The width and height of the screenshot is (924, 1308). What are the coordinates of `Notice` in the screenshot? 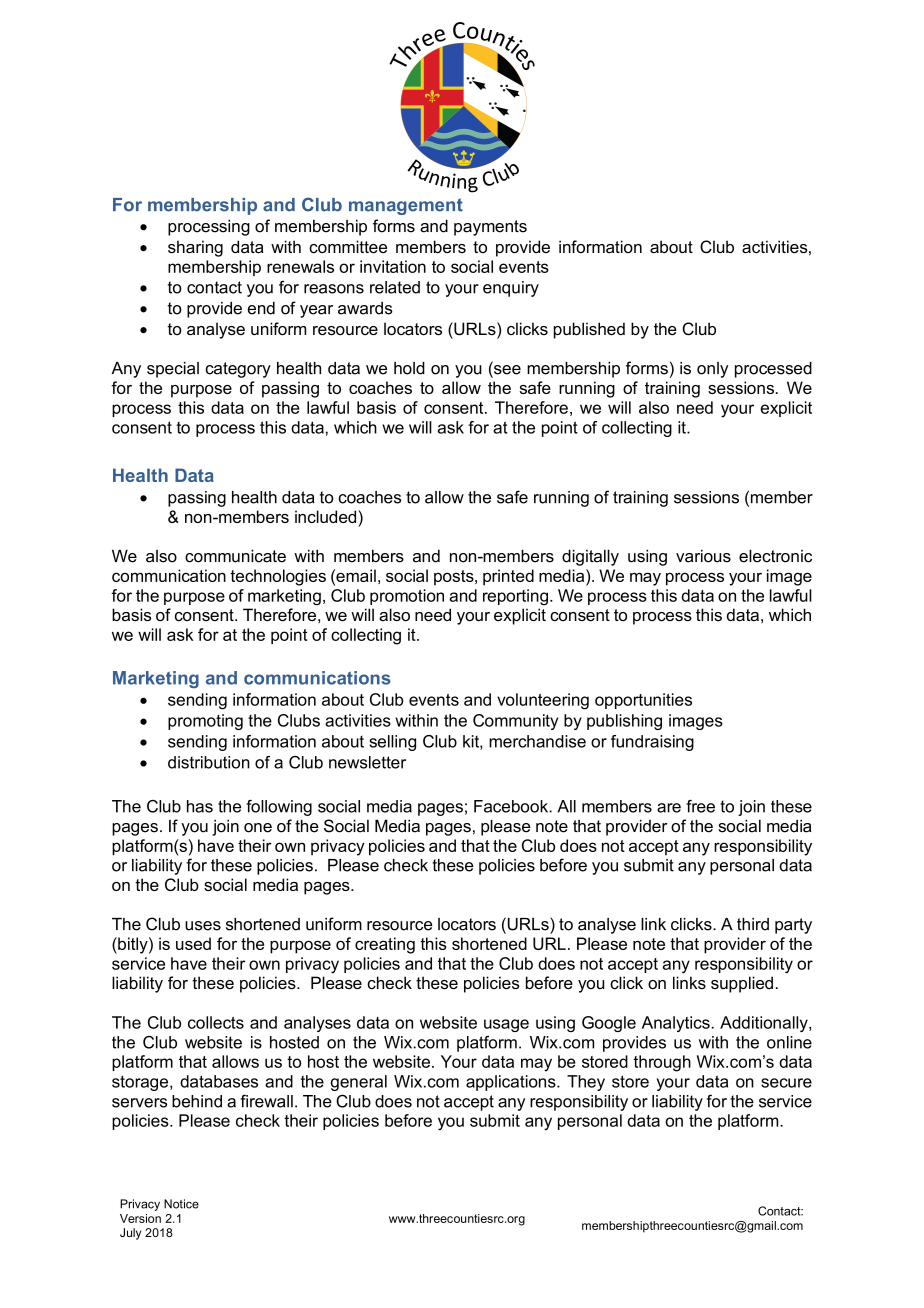 It's located at (181, 1204).
